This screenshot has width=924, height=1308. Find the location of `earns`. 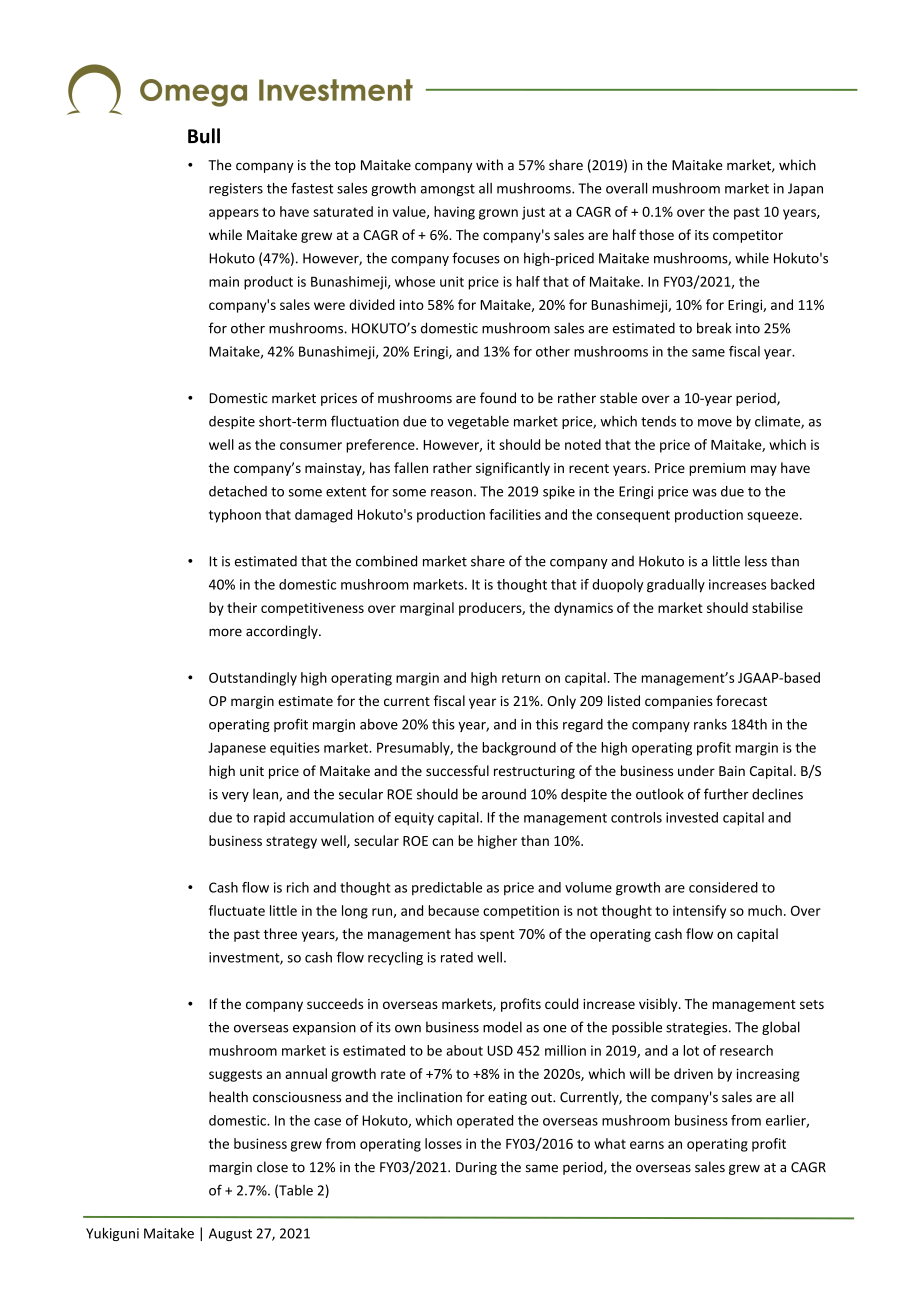

earns is located at coordinates (647, 1145).
